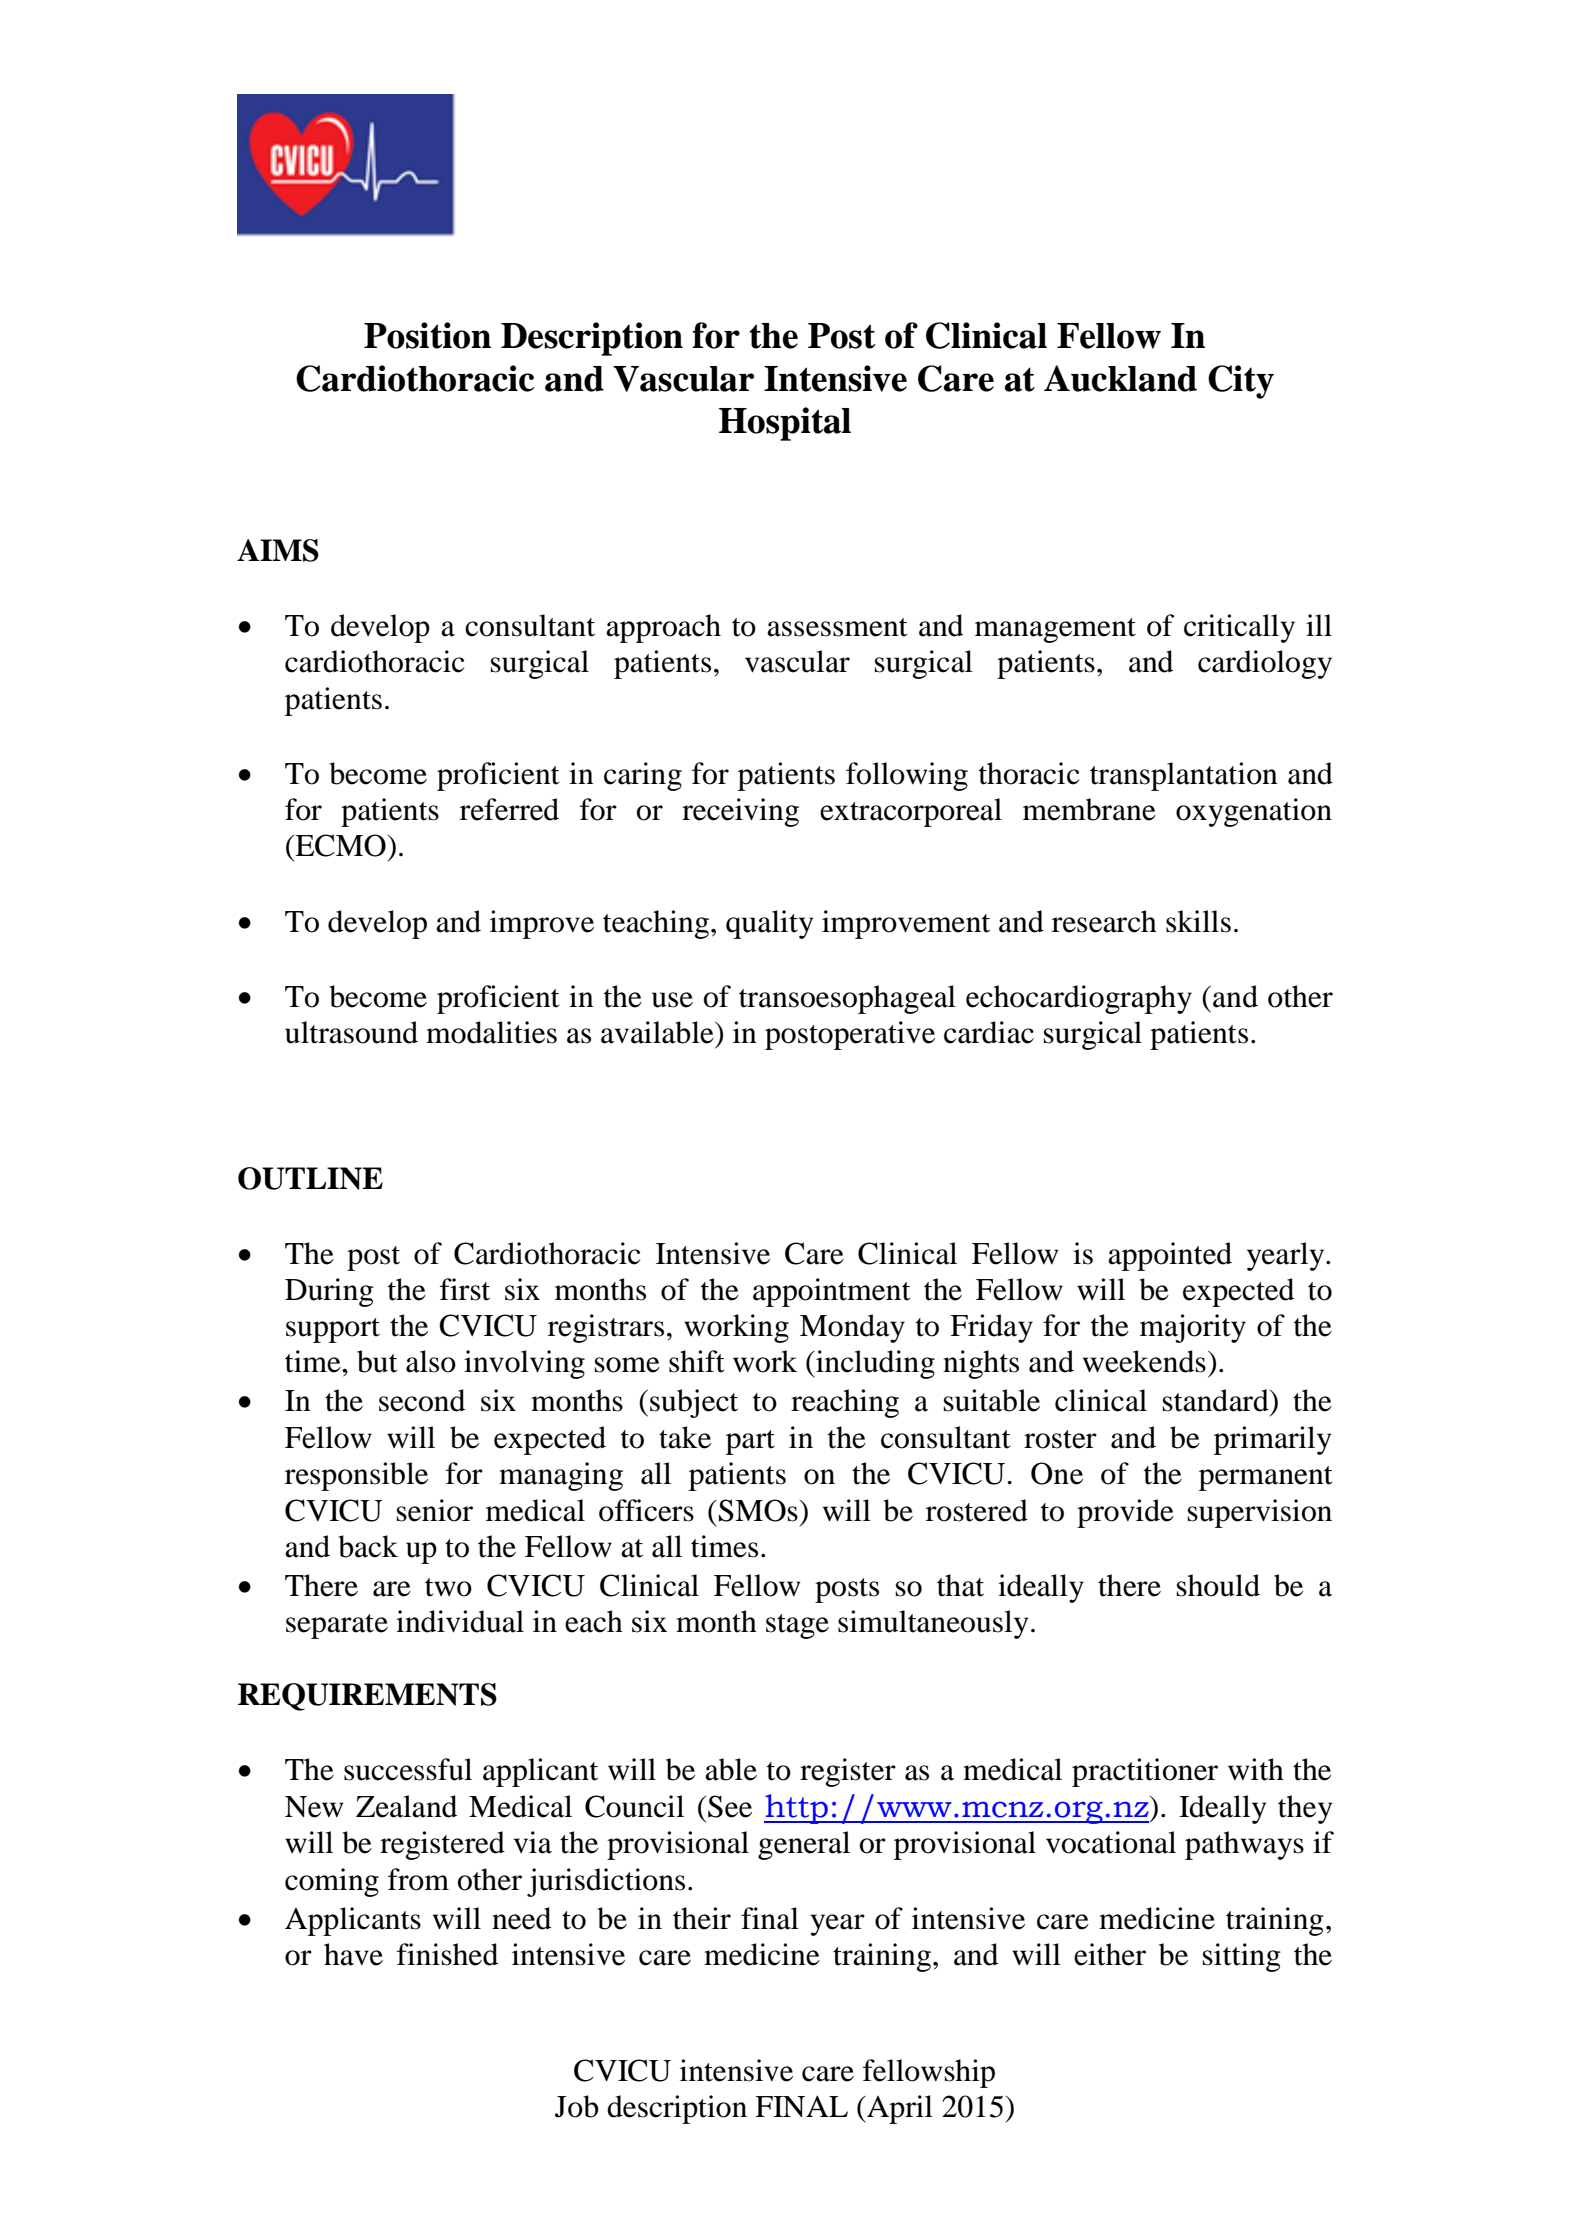 Image resolution: width=1570 pixels, height=2220 pixels. Describe the element at coordinates (351, 1032) in the screenshot. I see `ultrasound` at that location.
